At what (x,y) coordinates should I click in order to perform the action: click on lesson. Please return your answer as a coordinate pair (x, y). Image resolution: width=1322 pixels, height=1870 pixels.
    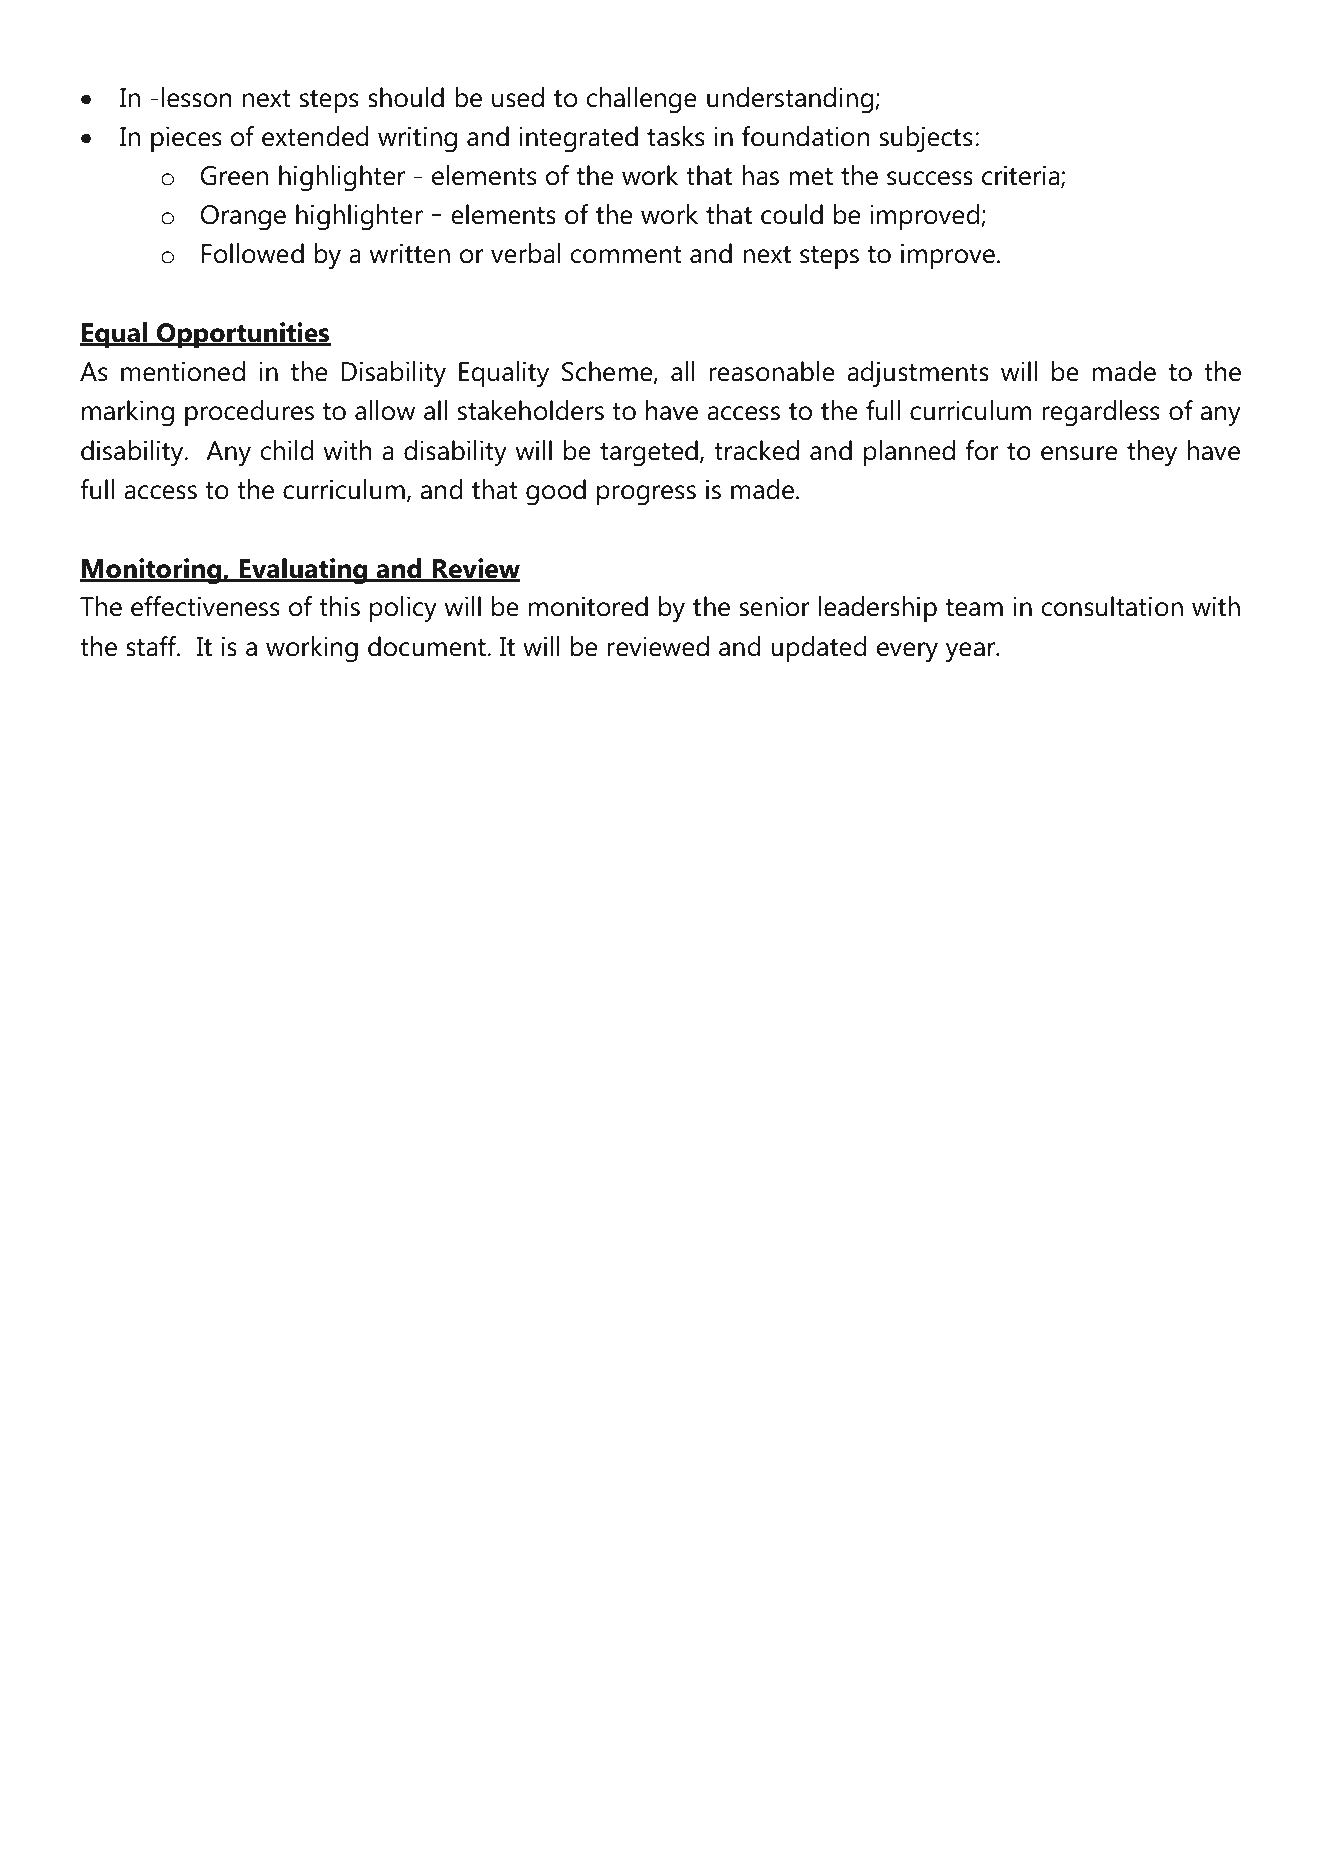
    Looking at the image, I should click on (197, 97).
